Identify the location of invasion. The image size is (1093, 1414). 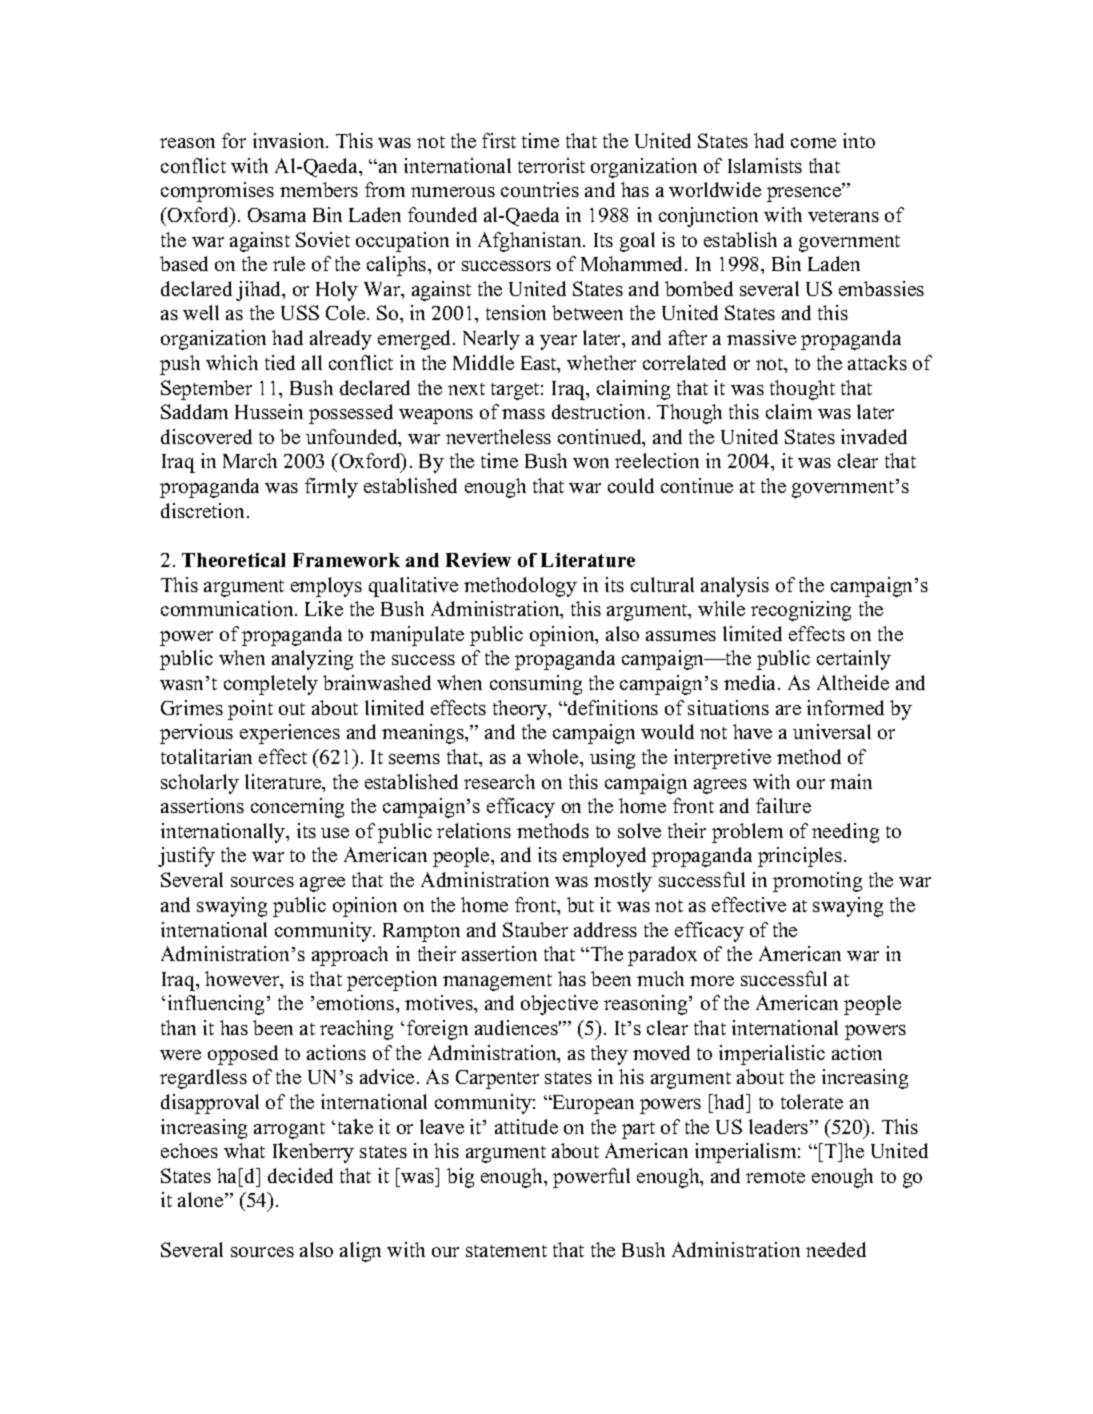
(290, 140).
